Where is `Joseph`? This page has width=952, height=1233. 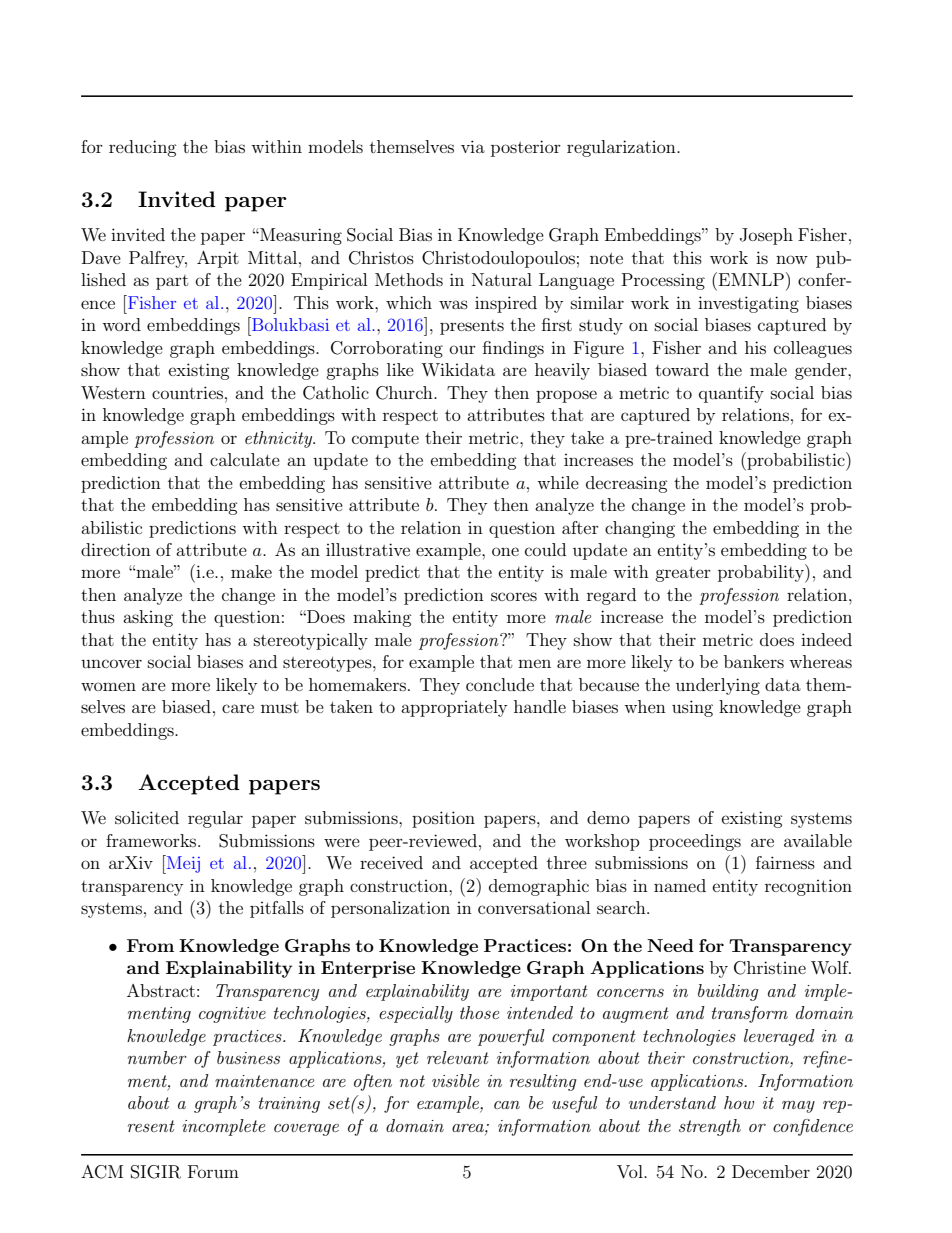
Joseph is located at coordinates (766, 236).
